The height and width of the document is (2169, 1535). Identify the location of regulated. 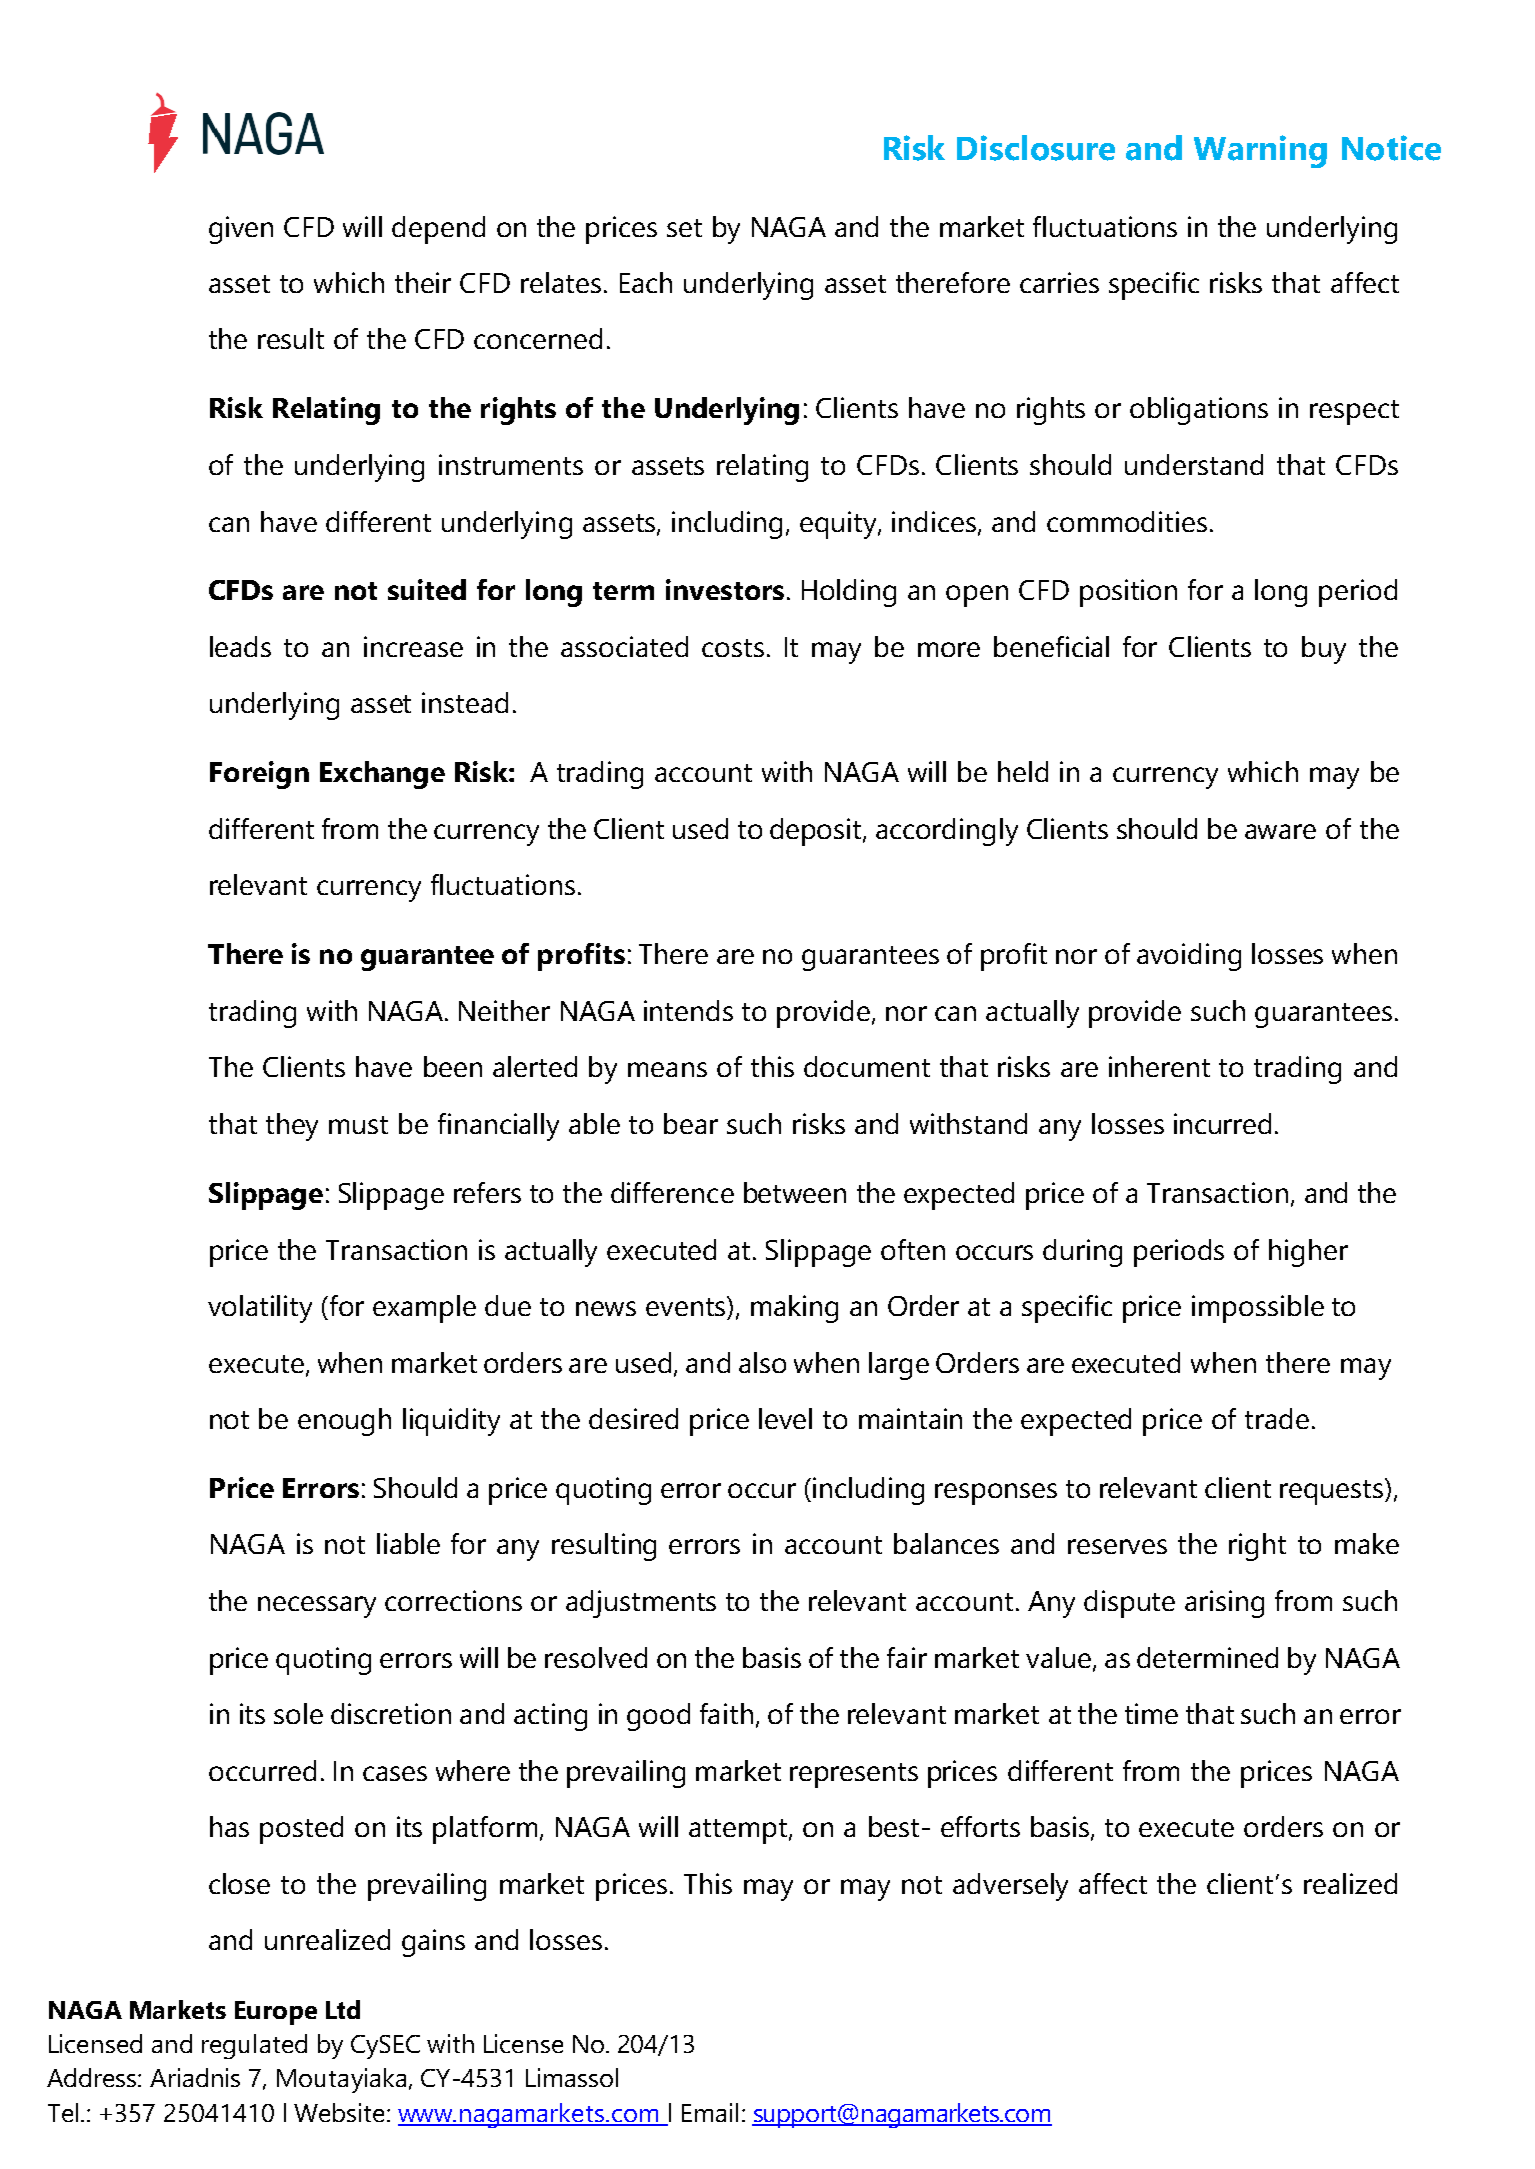
(254, 2046).
